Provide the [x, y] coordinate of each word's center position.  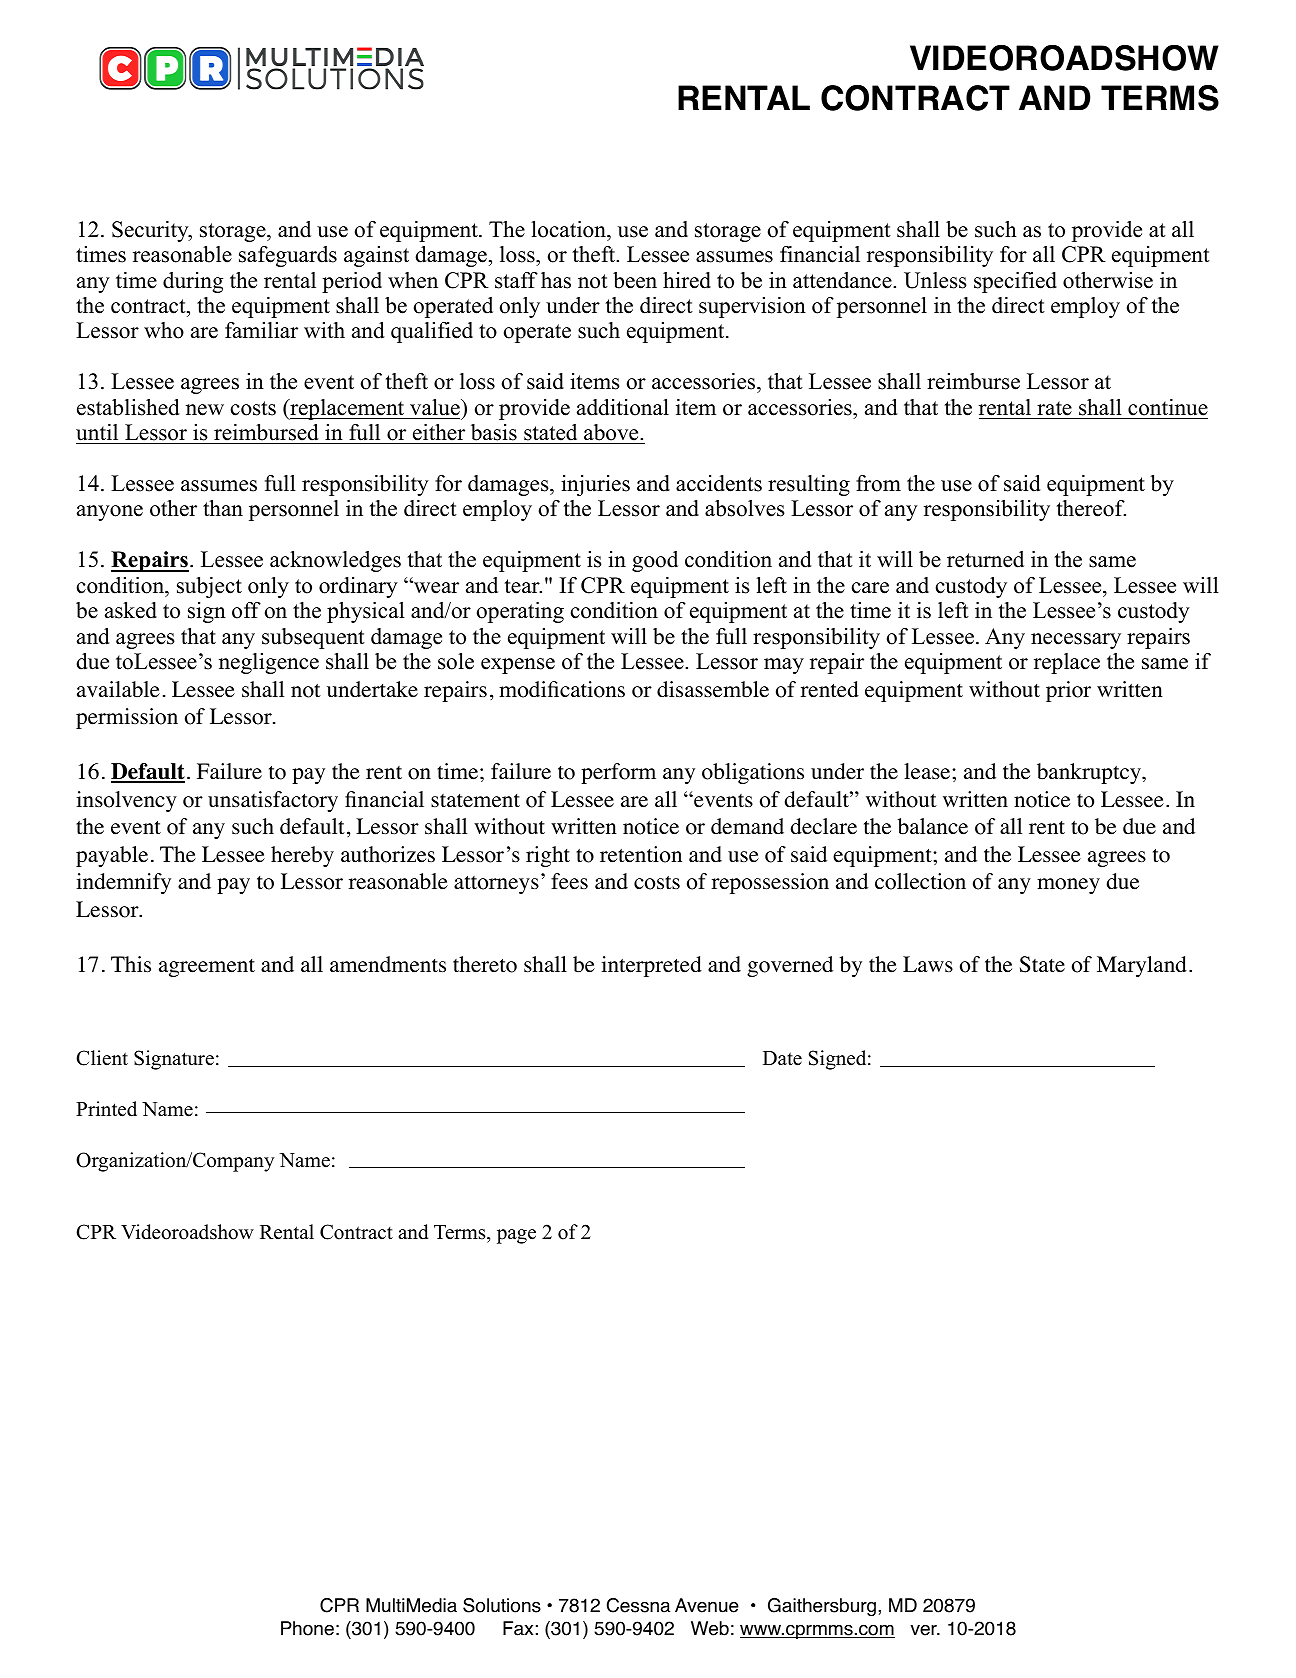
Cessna [638, 1605]
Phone [307, 1628]
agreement [207, 968]
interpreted [651, 966]
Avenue [707, 1605]
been [635, 280]
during [193, 282]
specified [1015, 282]
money [1068, 886]
